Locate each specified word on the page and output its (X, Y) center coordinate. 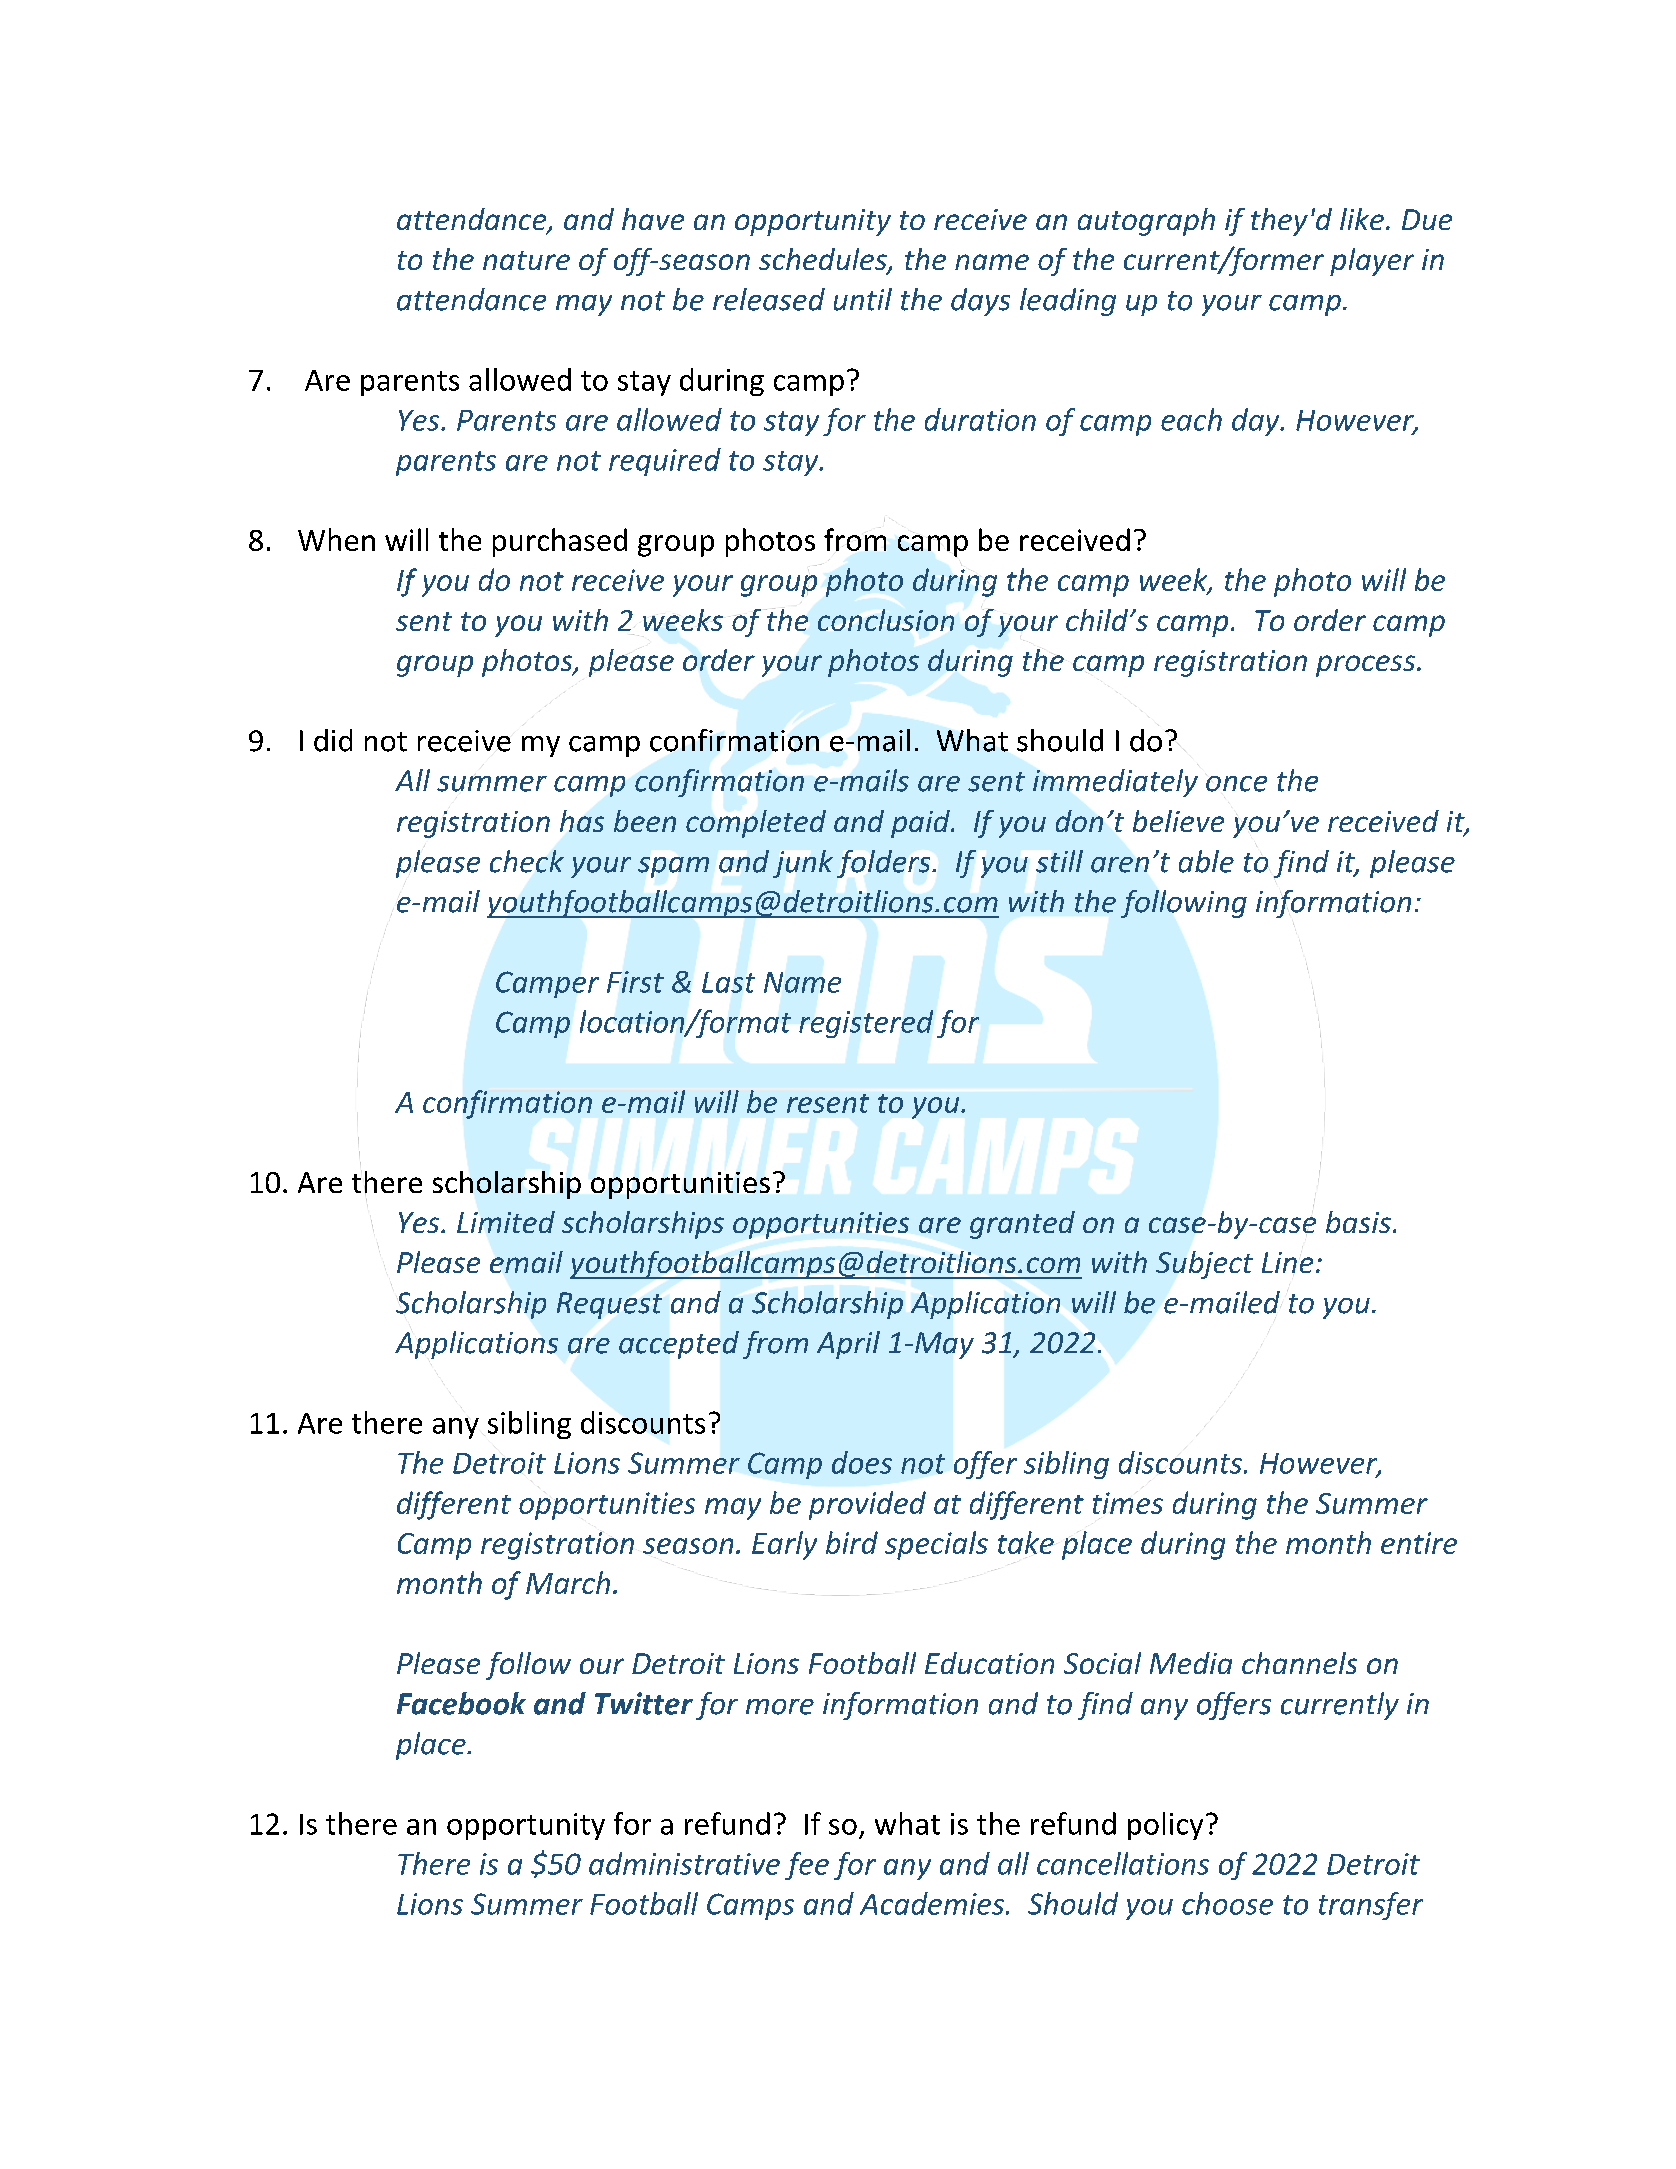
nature (526, 260)
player (1372, 262)
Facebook (461, 1703)
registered (866, 1024)
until (863, 299)
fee (807, 1866)
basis (1358, 1222)
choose (1227, 1903)
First (635, 982)
